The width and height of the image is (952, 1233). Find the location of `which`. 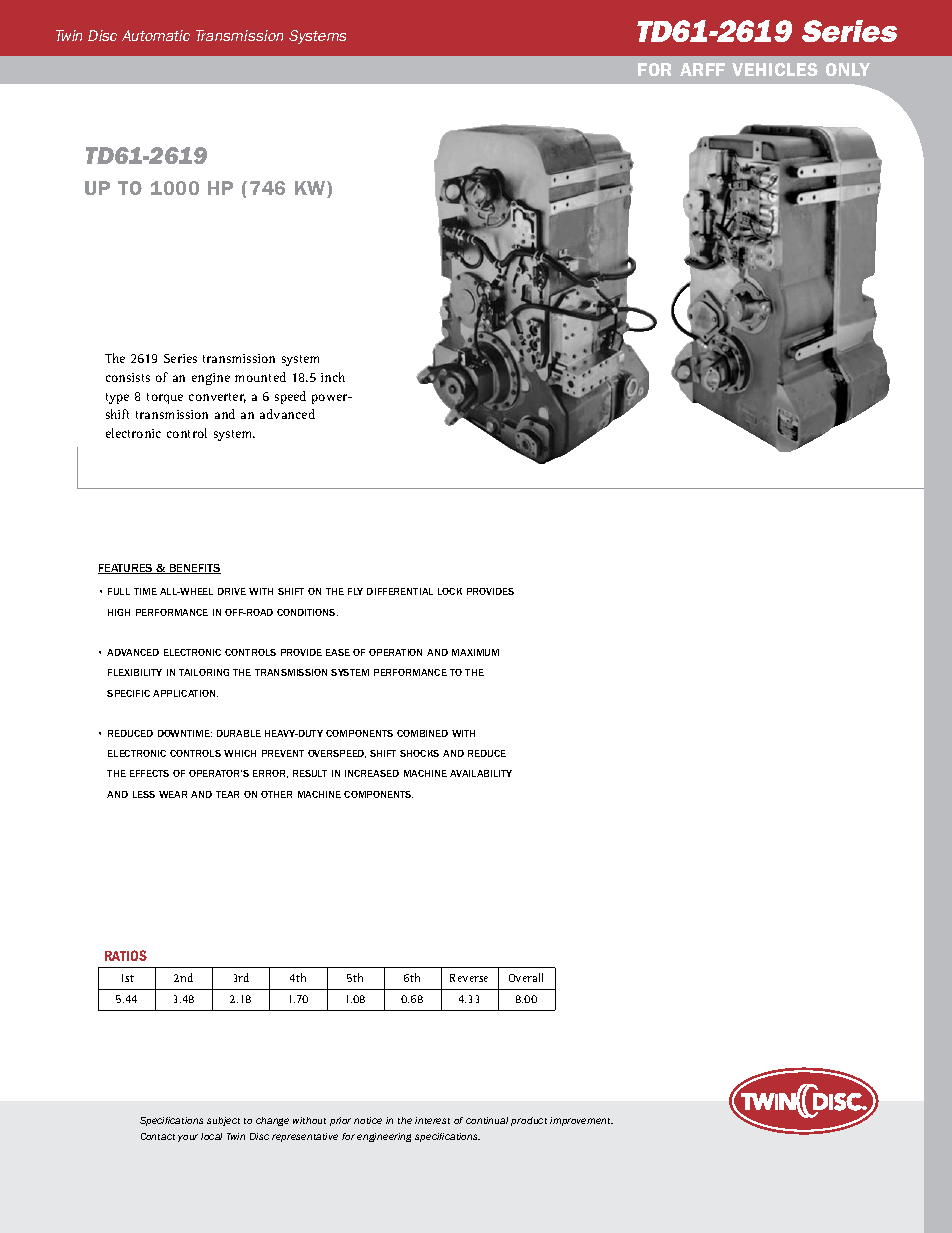

which is located at coordinates (240, 753).
